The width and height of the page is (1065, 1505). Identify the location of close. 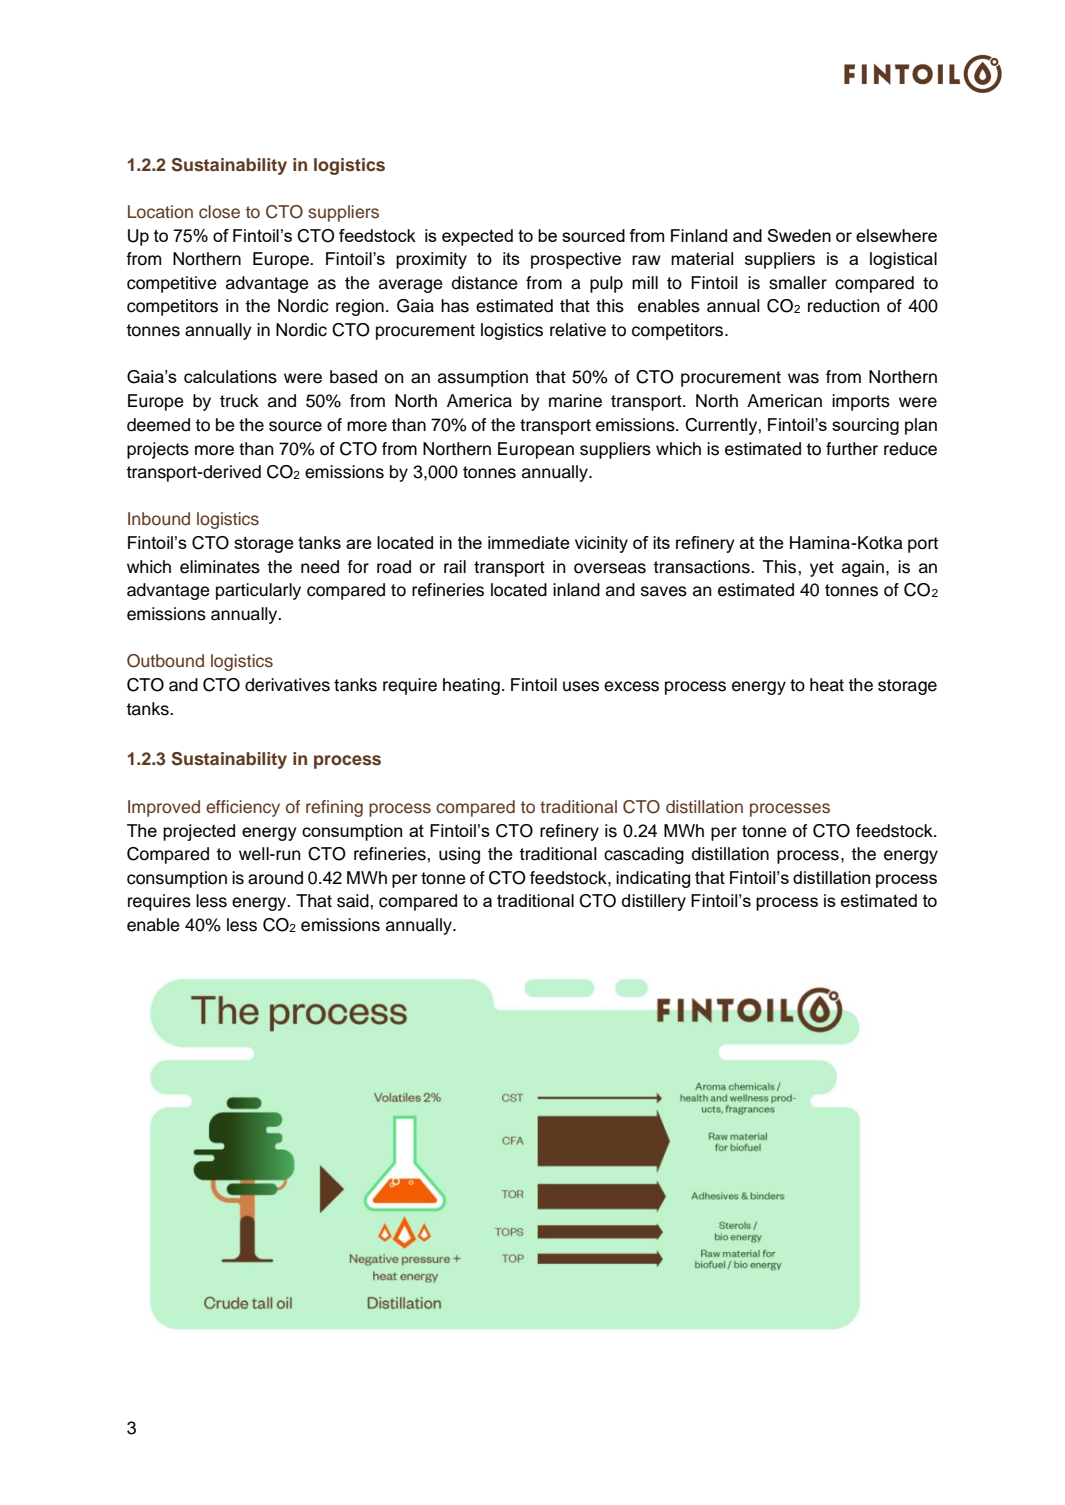
(219, 212).
